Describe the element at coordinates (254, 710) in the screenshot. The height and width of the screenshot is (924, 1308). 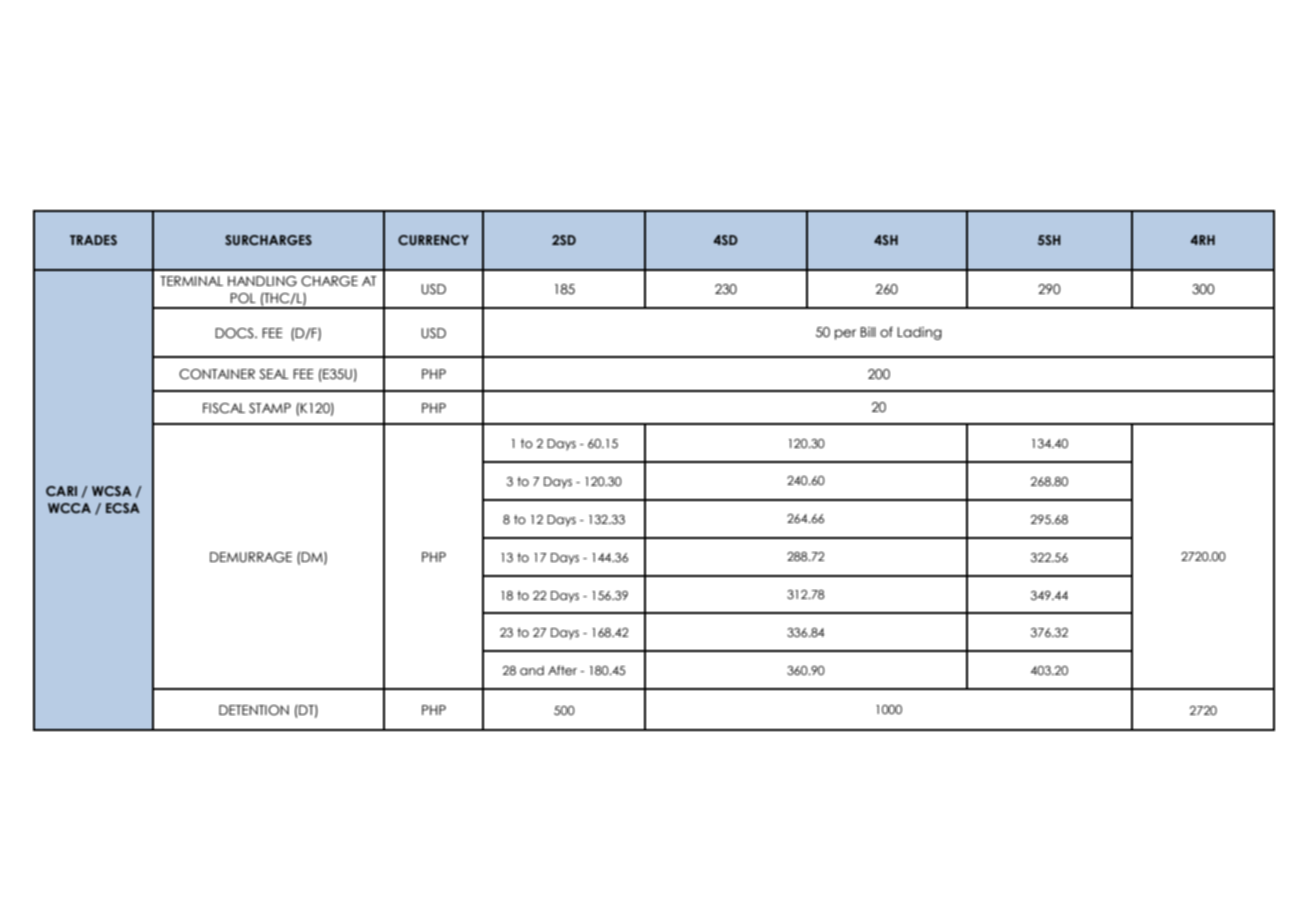
I see `DETENTION` at that location.
